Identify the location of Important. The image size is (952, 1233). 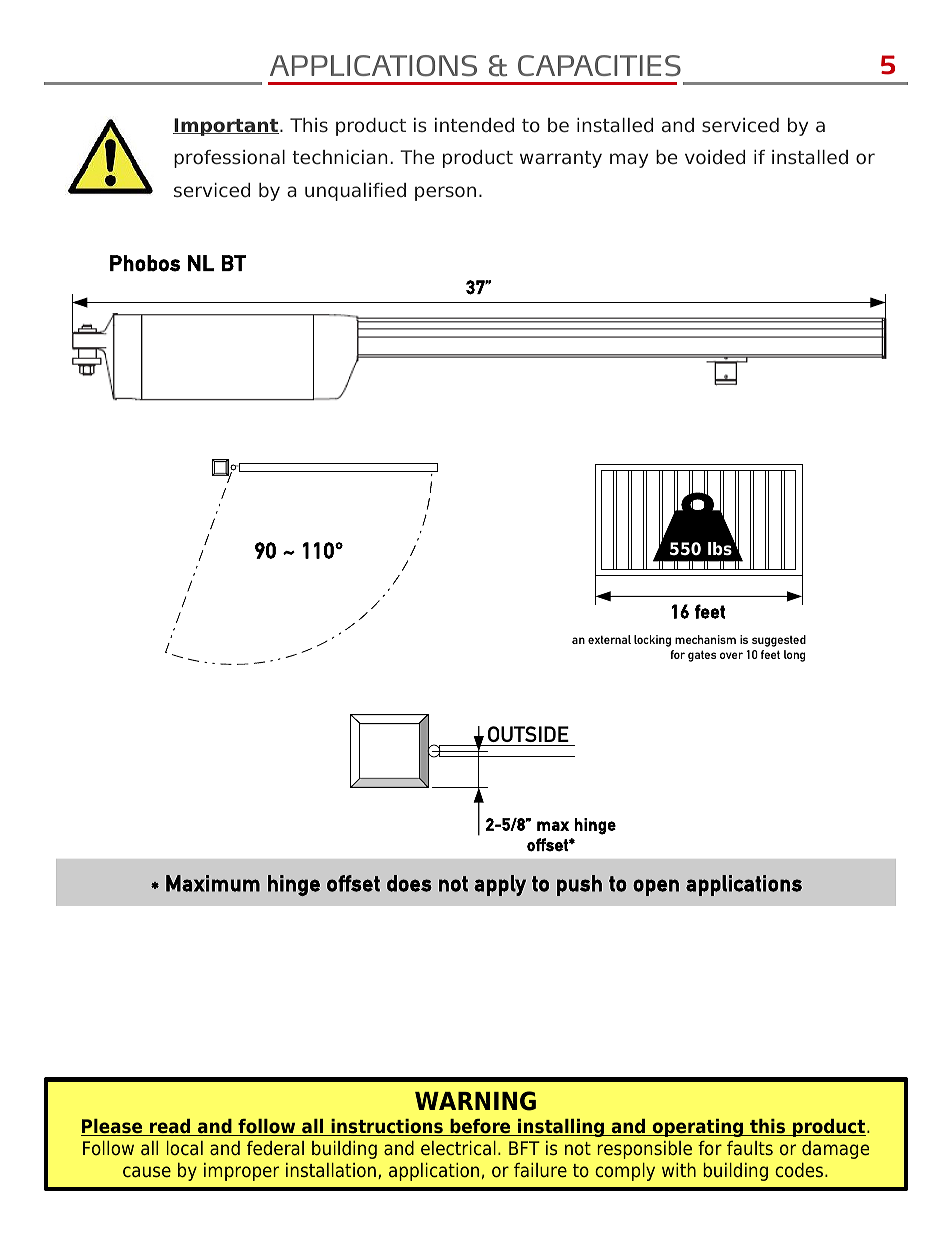
(227, 127).
